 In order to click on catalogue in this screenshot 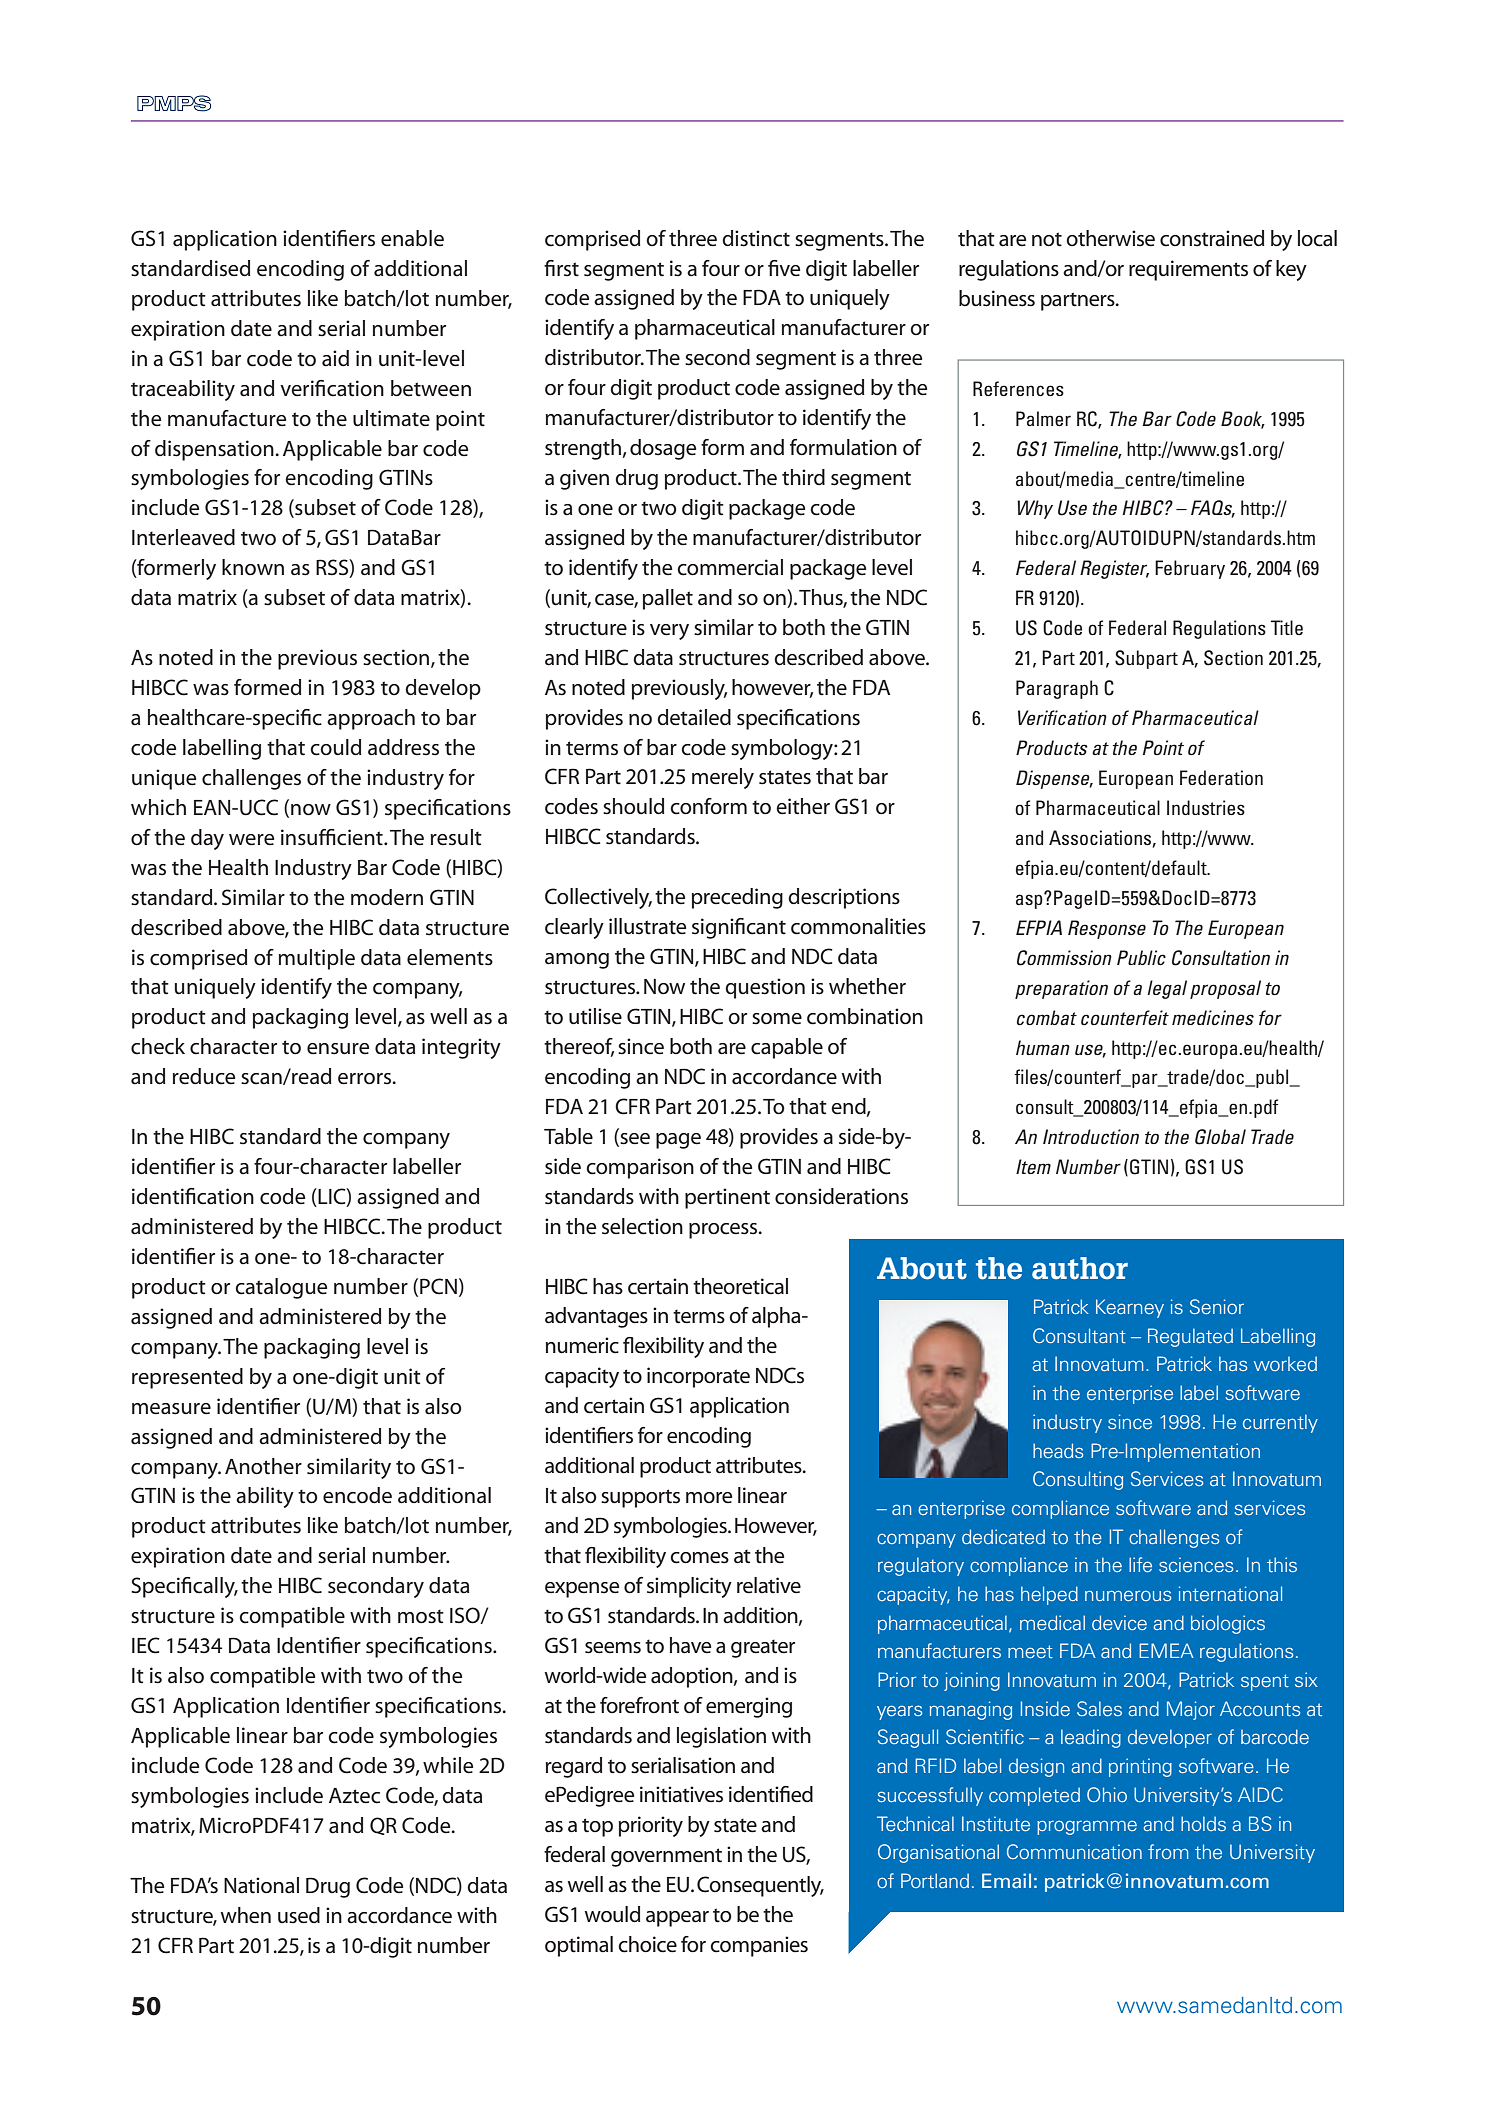, I will do `click(281, 1288)`.
